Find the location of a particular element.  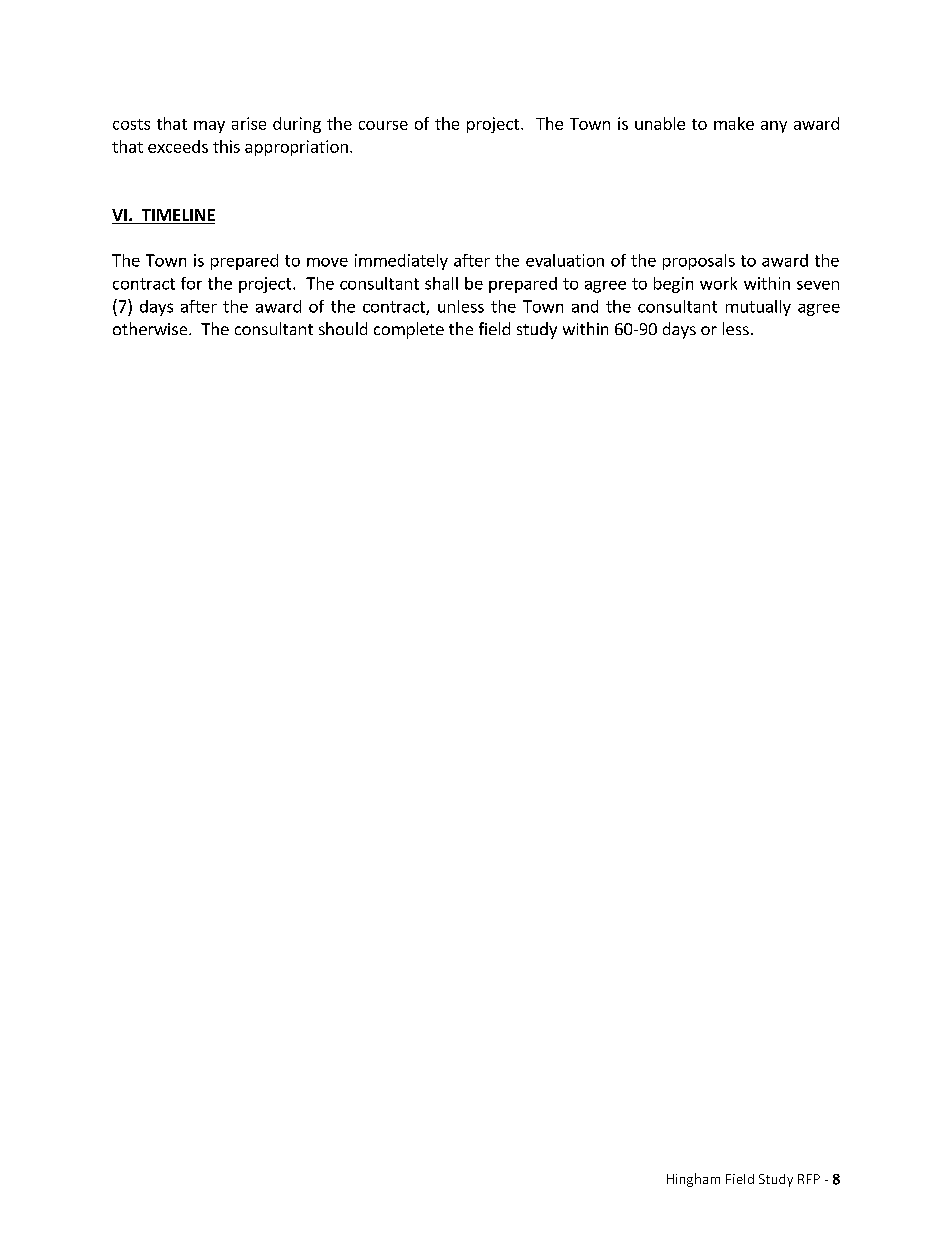

otherwise is located at coordinates (151, 328).
